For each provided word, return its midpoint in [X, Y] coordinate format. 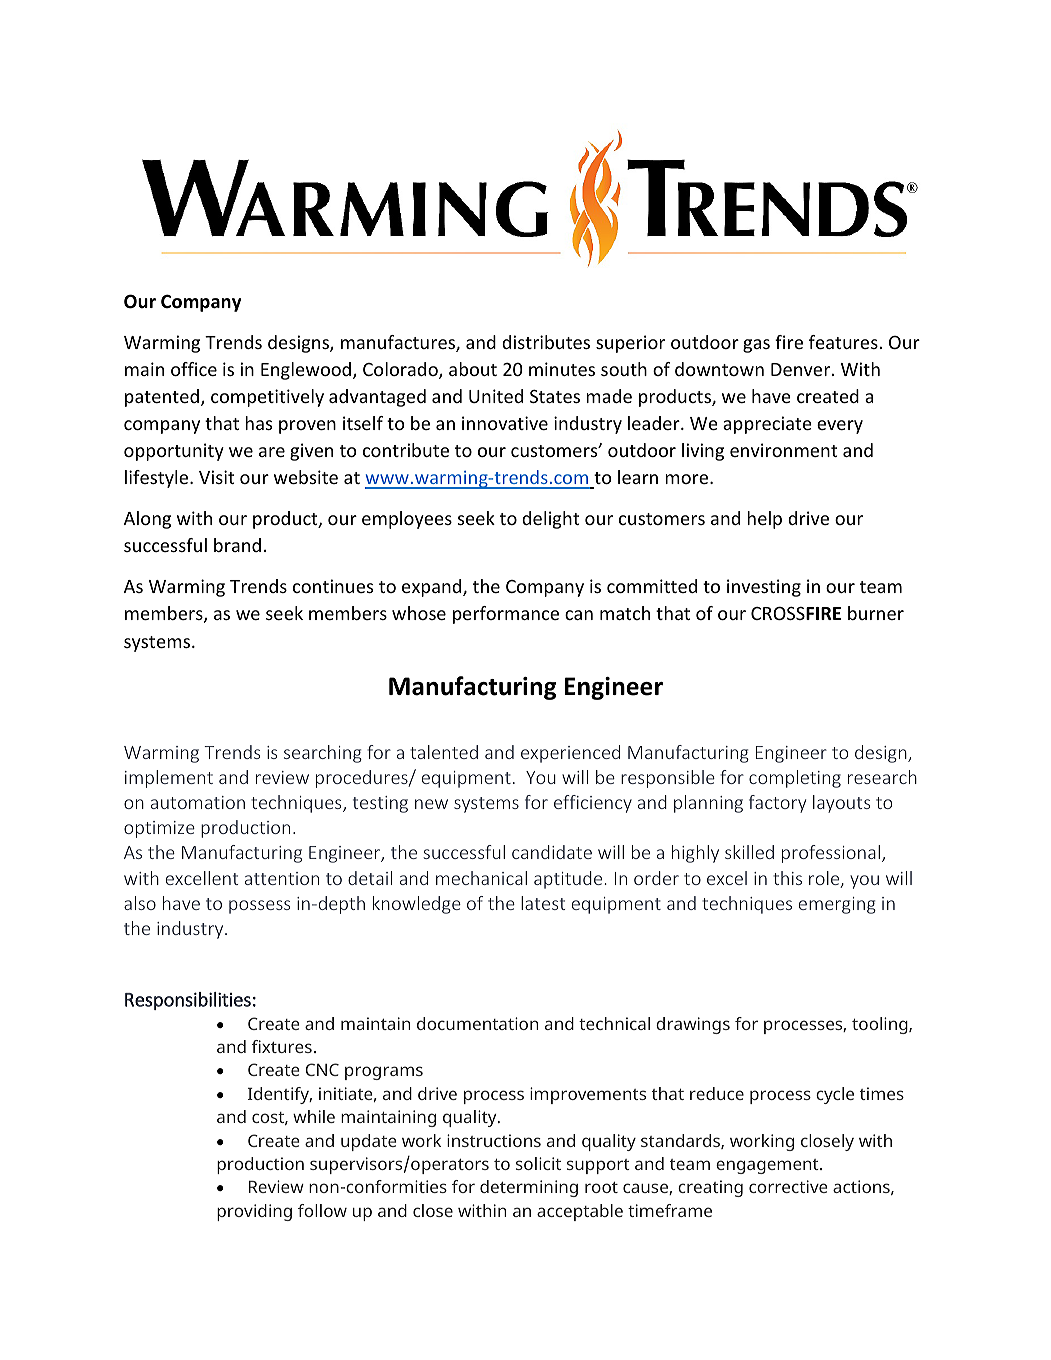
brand [237, 545]
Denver [802, 369]
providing [254, 1212]
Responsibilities [188, 1001]
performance [506, 615]
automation [198, 802]
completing [795, 779]
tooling [881, 1025]
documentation [477, 1023]
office [194, 369]
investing [764, 588]
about [473, 369]
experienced [570, 754]
